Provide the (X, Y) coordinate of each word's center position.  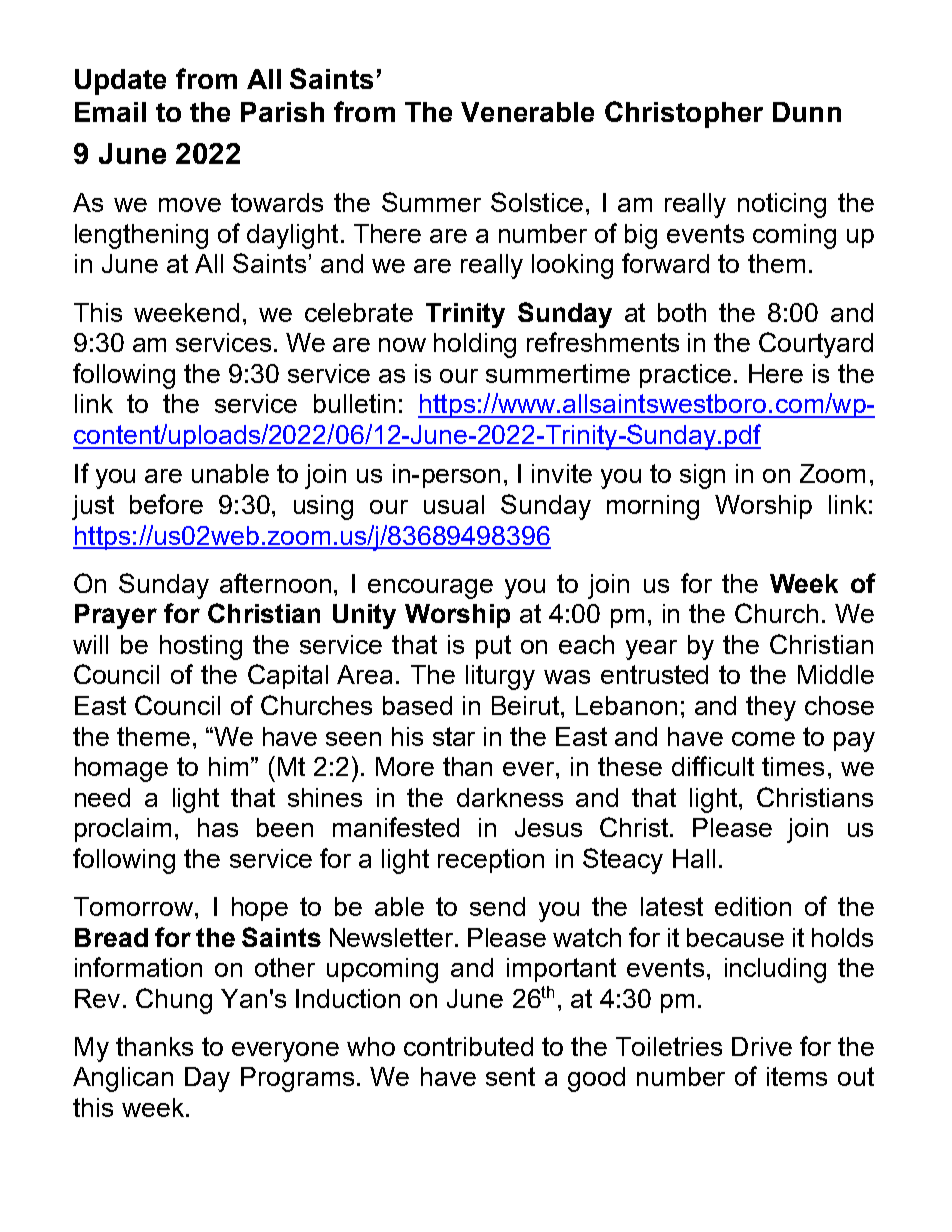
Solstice (537, 202)
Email (110, 112)
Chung (174, 1001)
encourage (430, 589)
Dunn (807, 112)
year (651, 650)
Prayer (116, 616)
